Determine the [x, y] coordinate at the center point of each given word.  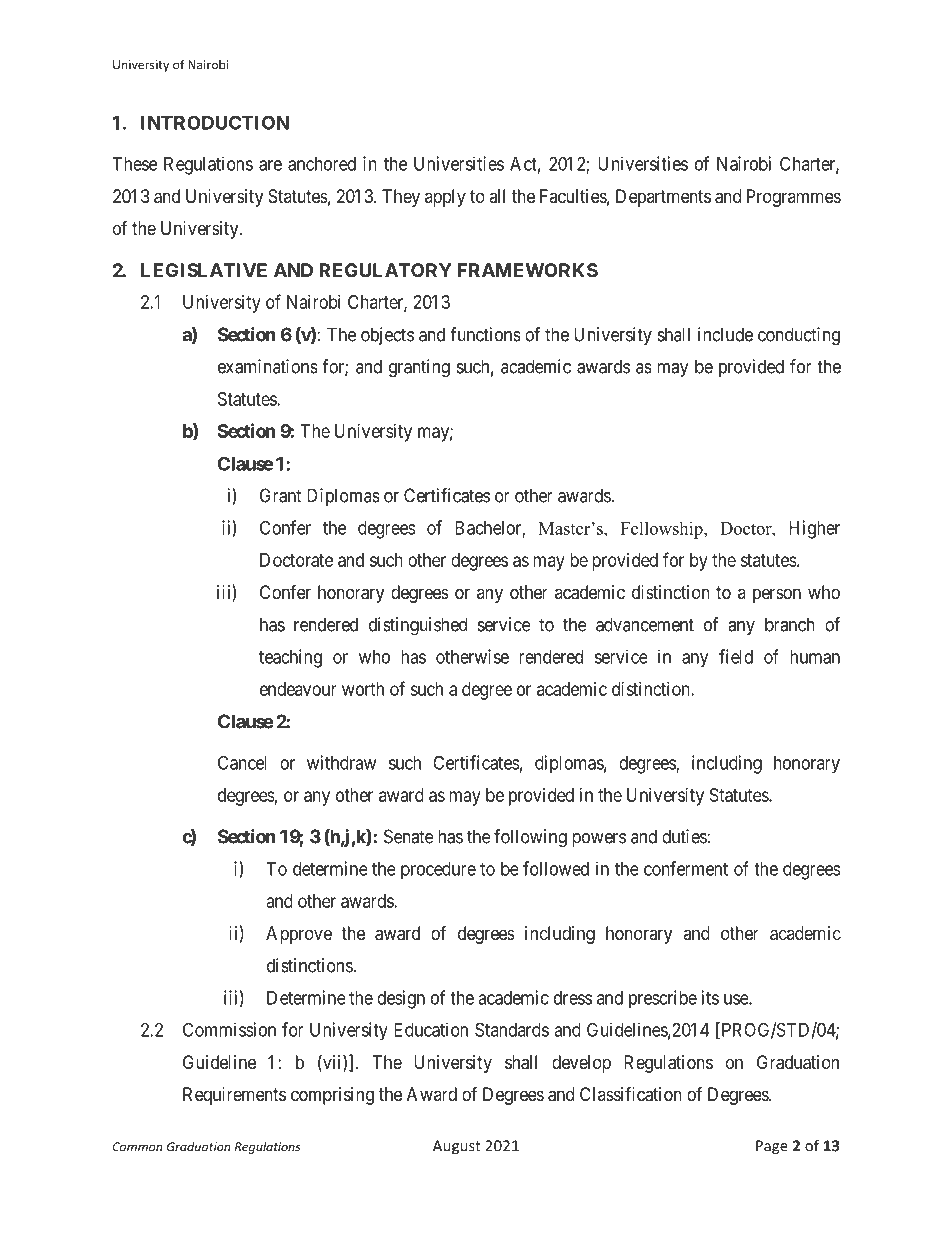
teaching [290, 658]
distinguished [418, 626]
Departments [663, 198]
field [736, 656]
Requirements [234, 1096]
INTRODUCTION [215, 122]
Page [772, 1147]
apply [445, 198]
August [457, 1147]
